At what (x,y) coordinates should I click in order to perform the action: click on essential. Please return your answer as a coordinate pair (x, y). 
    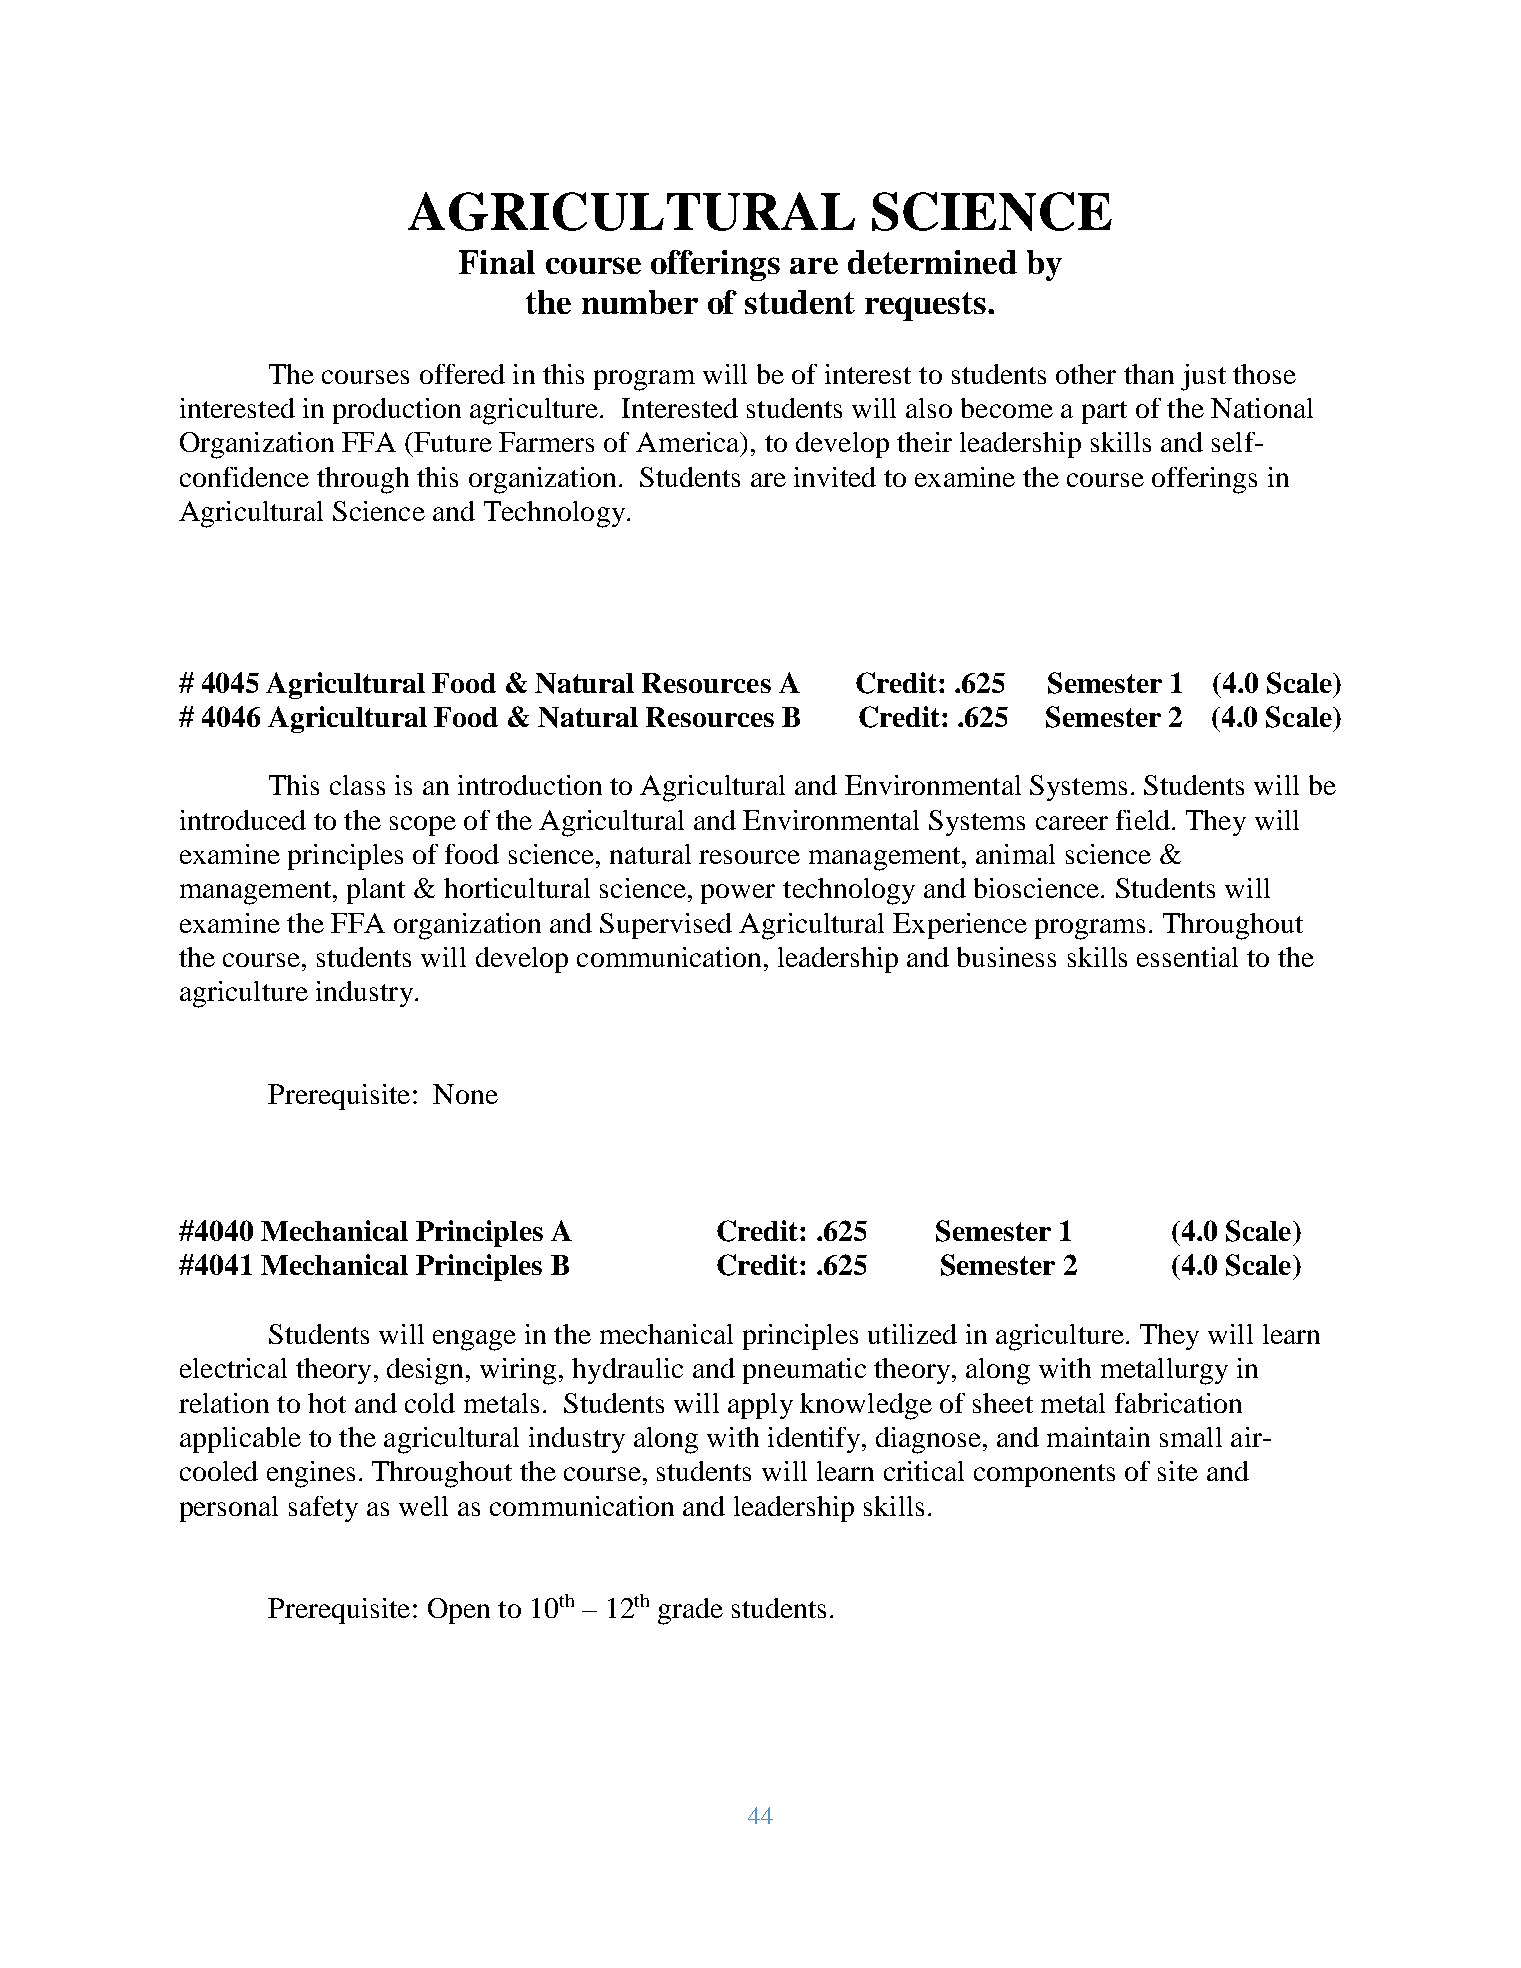
    Looking at the image, I should click on (1187, 957).
